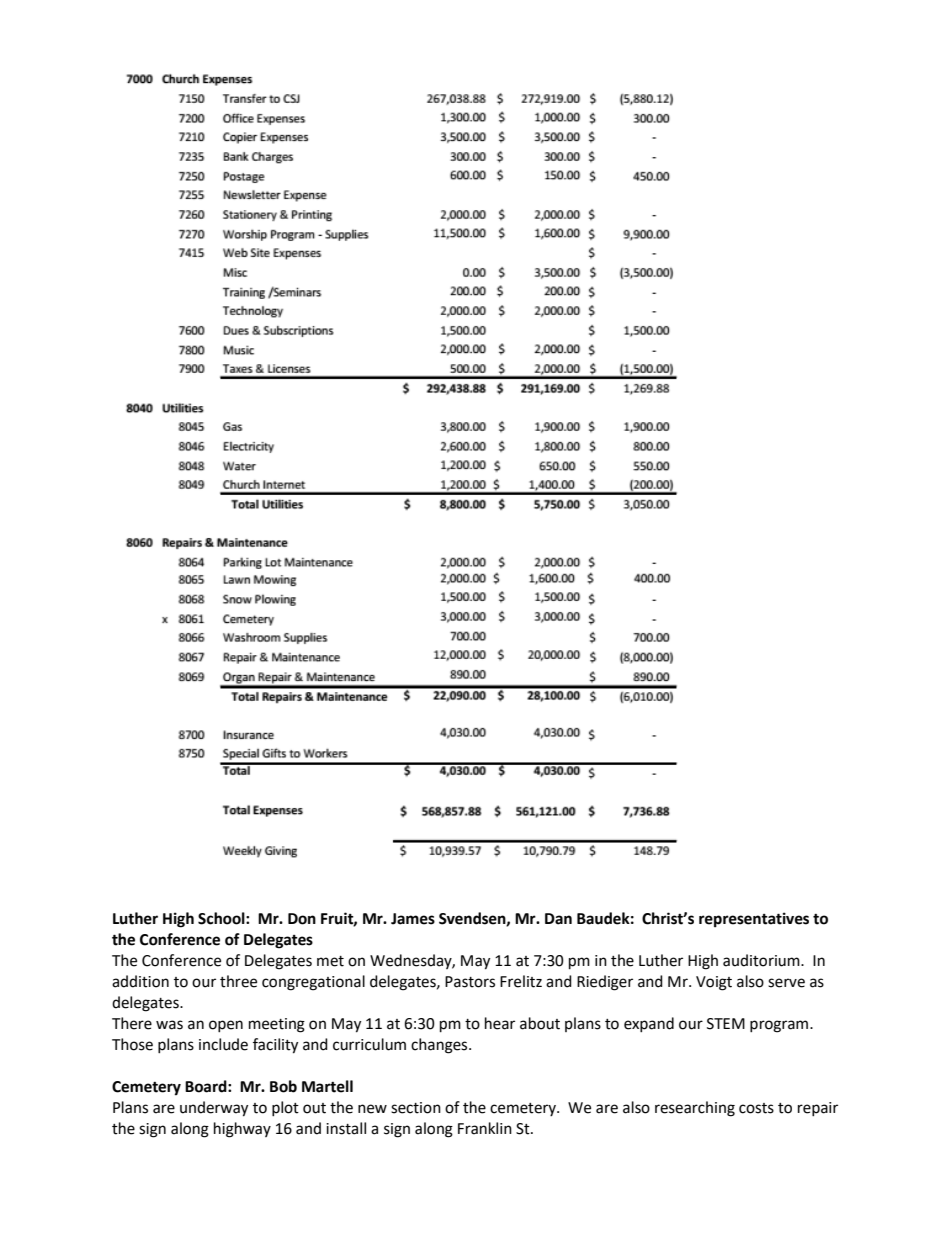  What do you see at coordinates (754, 920) in the screenshot?
I see `representatives` at bounding box center [754, 920].
